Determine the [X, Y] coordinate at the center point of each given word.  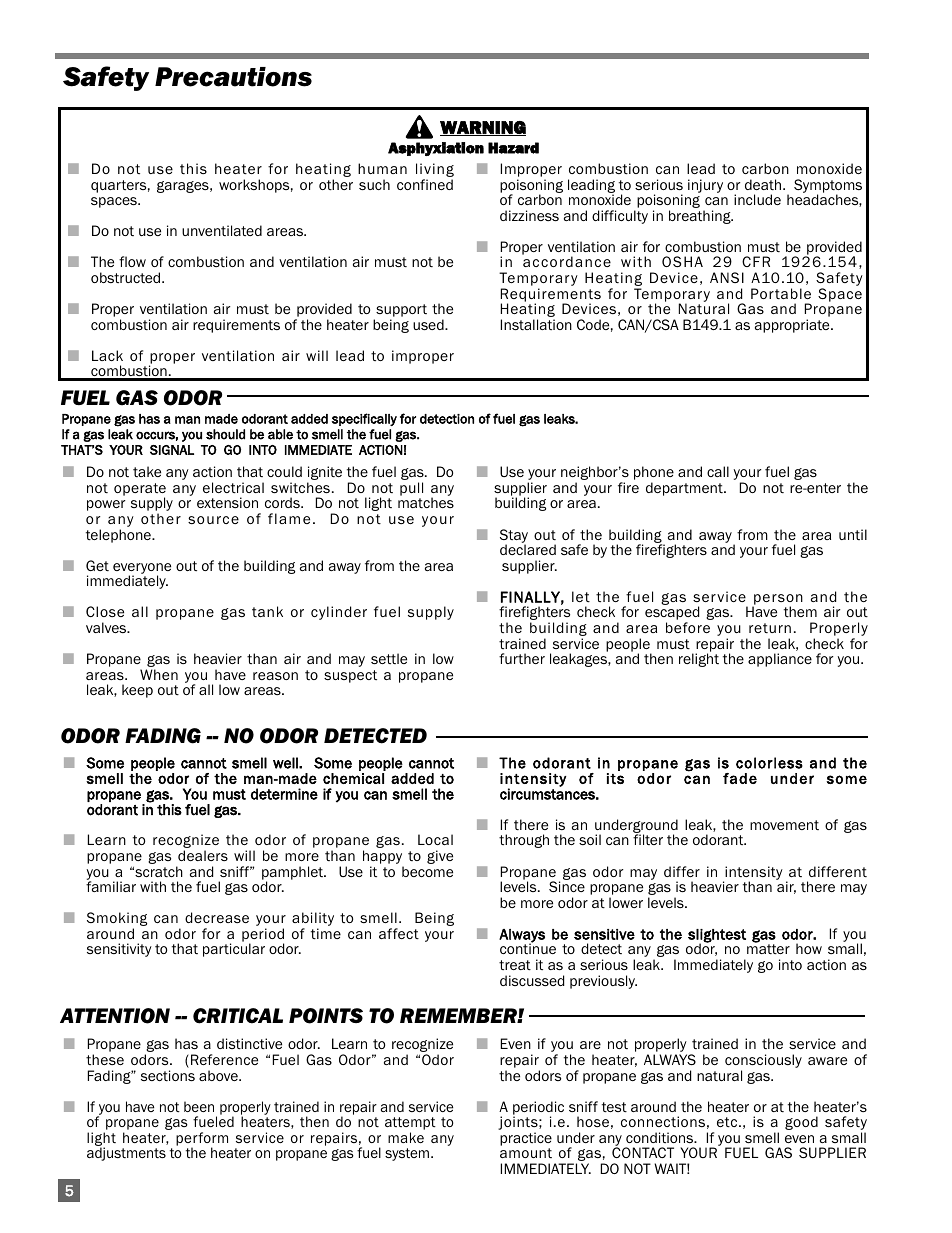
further [522, 658]
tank [267, 611]
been [199, 1106]
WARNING [483, 128]
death [764, 184]
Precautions [233, 77]
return [770, 628]
